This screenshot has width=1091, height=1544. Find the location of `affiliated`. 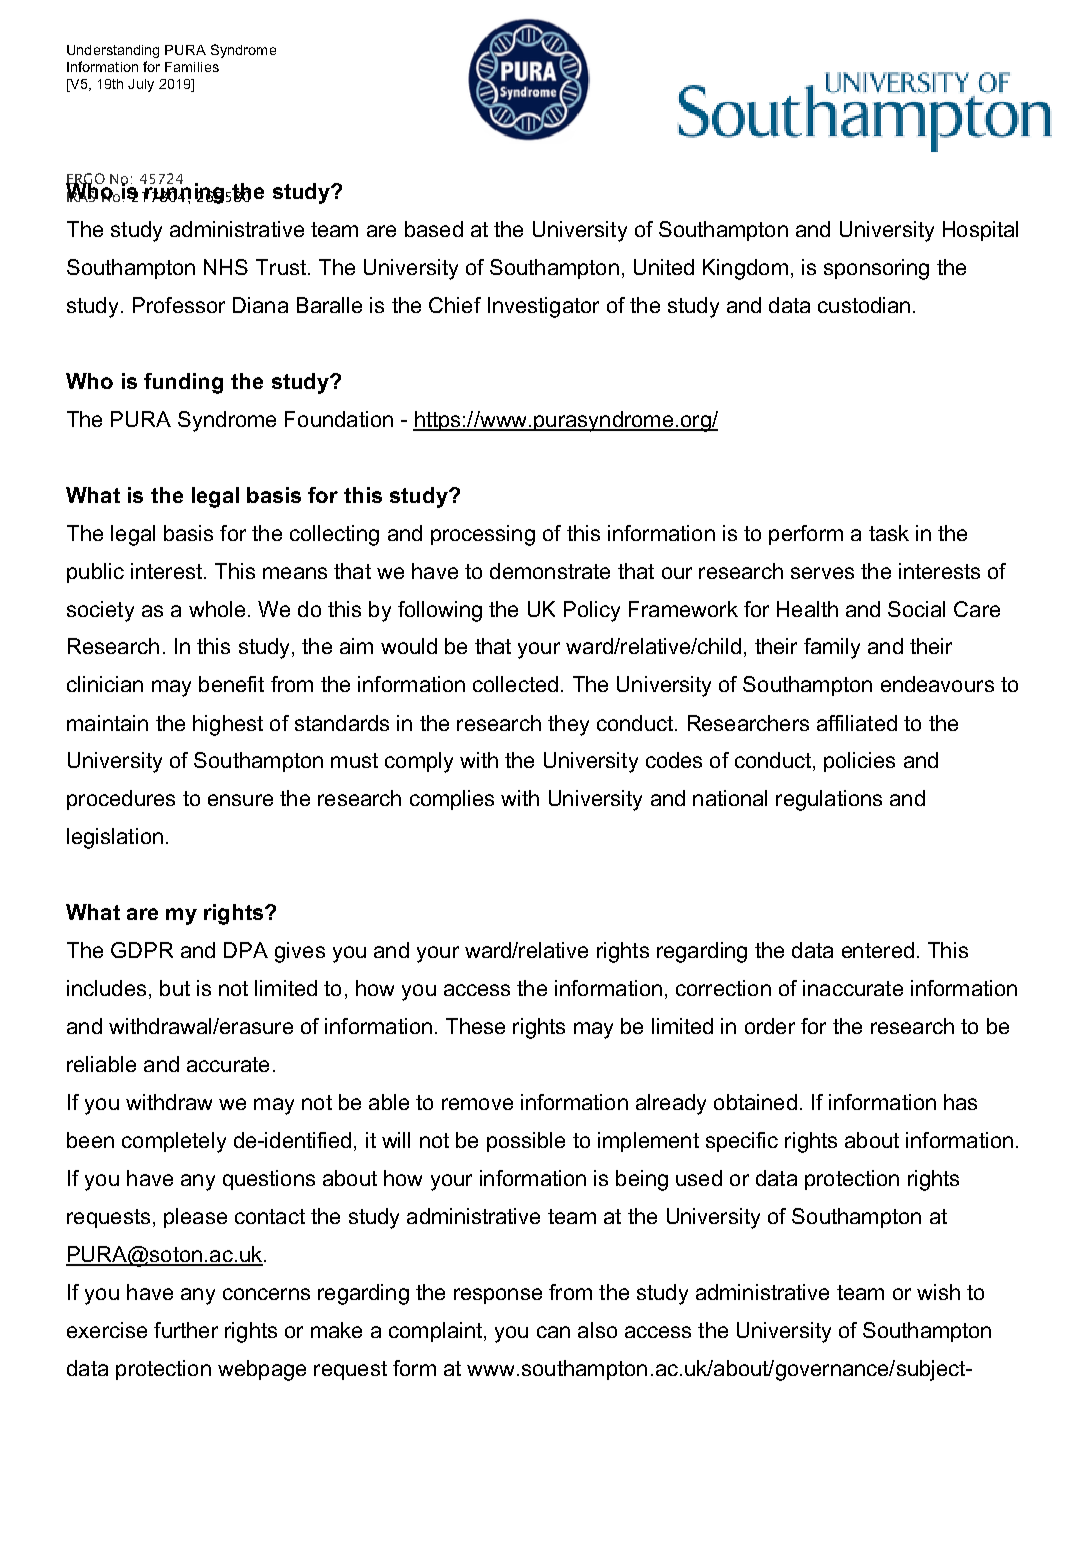

affiliated is located at coordinates (857, 723).
